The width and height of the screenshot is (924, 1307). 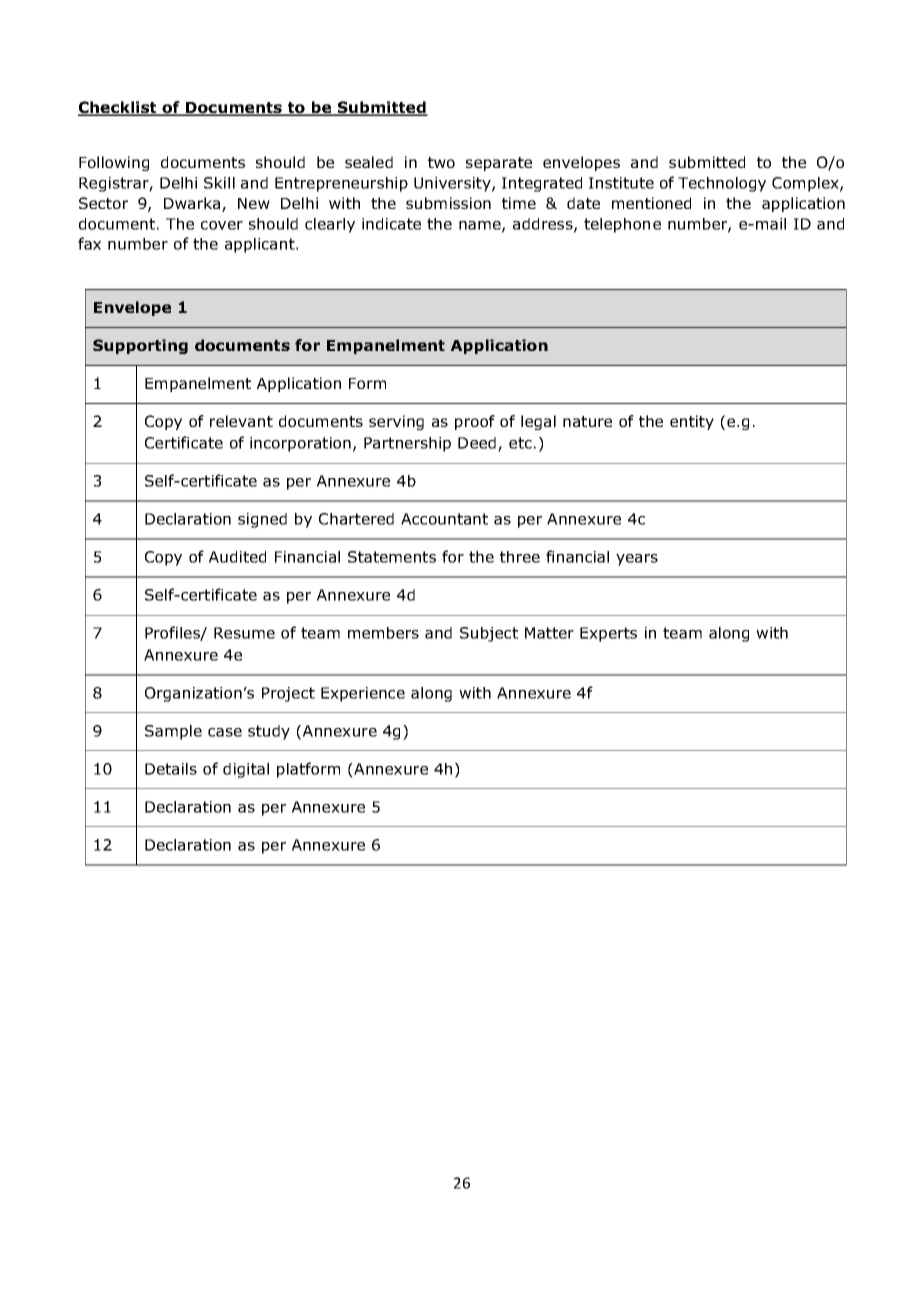 What do you see at coordinates (477, 443) in the screenshot?
I see `Deed` at bounding box center [477, 443].
